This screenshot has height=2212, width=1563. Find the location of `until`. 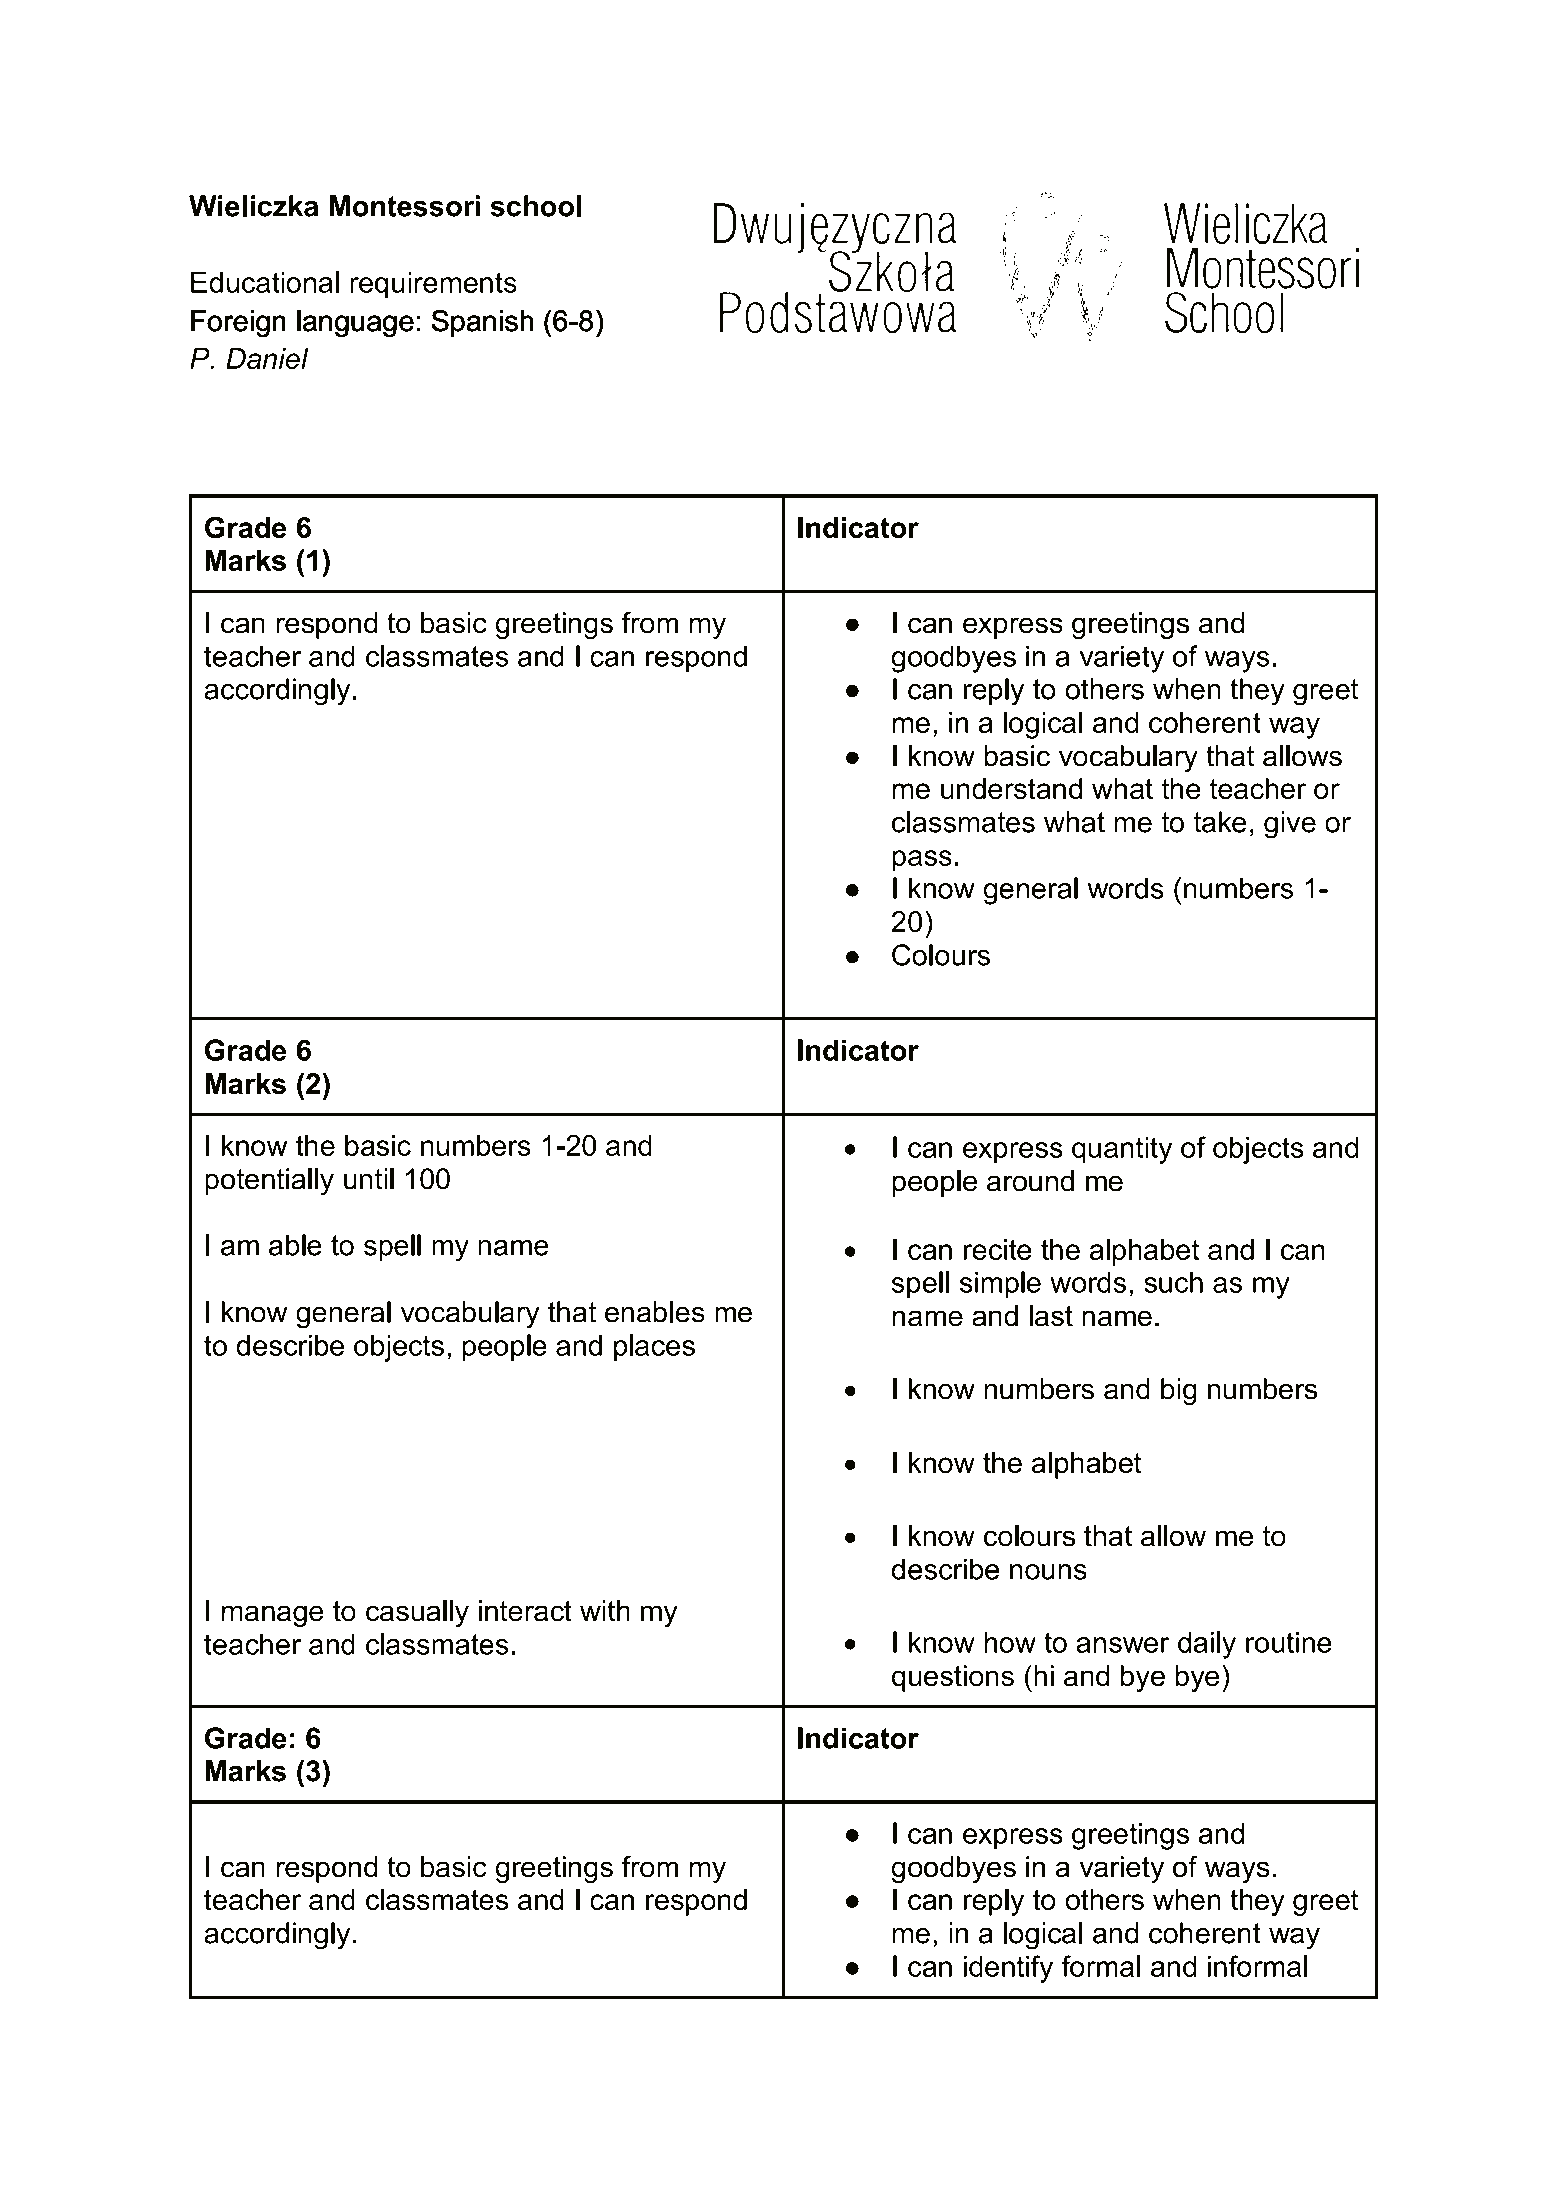

until is located at coordinates (369, 1179).
